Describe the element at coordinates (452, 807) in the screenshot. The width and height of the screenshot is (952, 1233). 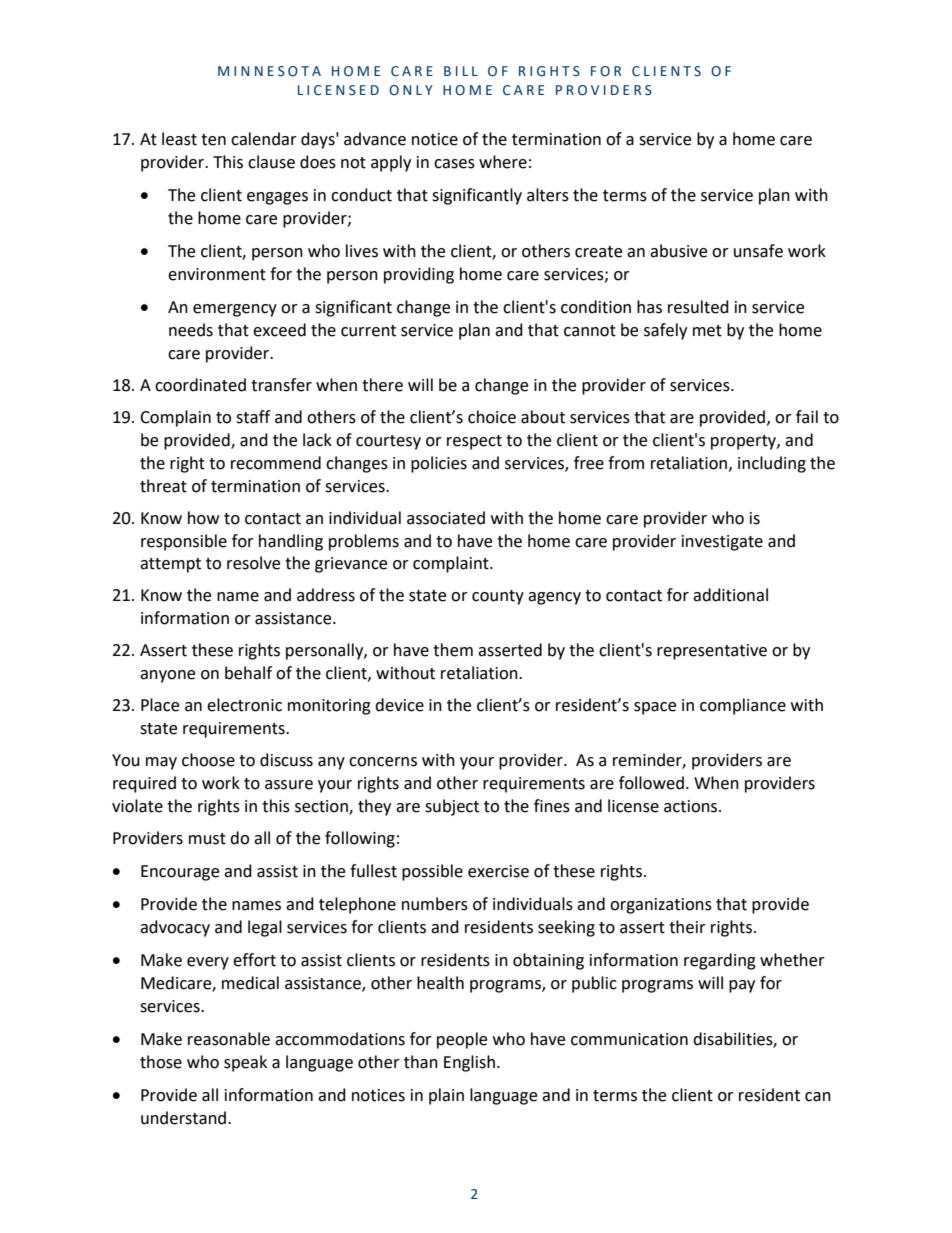
I see `subject` at that location.
